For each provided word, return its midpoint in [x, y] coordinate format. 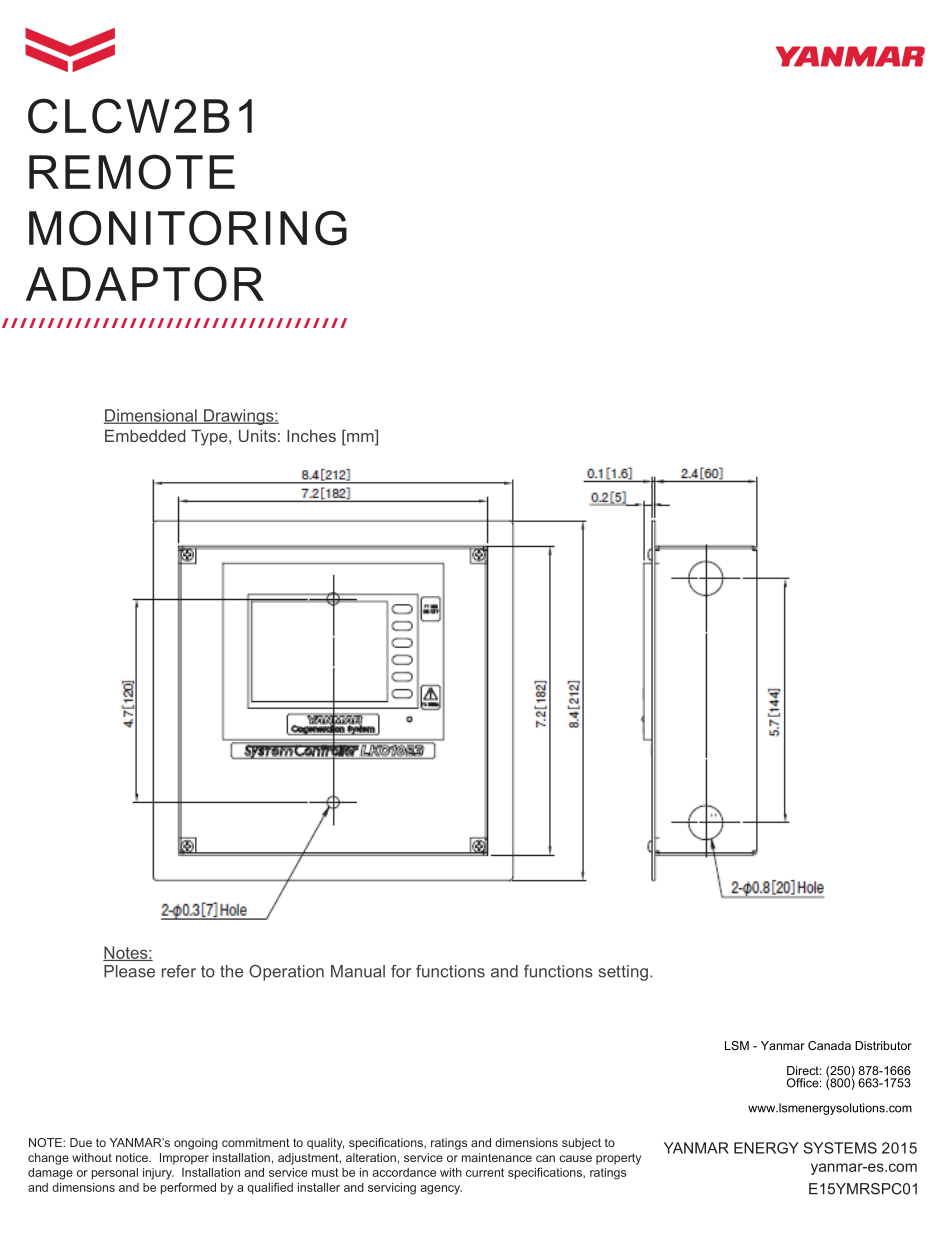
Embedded [145, 435]
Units [257, 435]
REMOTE [132, 172]
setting [623, 973]
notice [133, 1157]
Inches [311, 435]
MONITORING [188, 228]
